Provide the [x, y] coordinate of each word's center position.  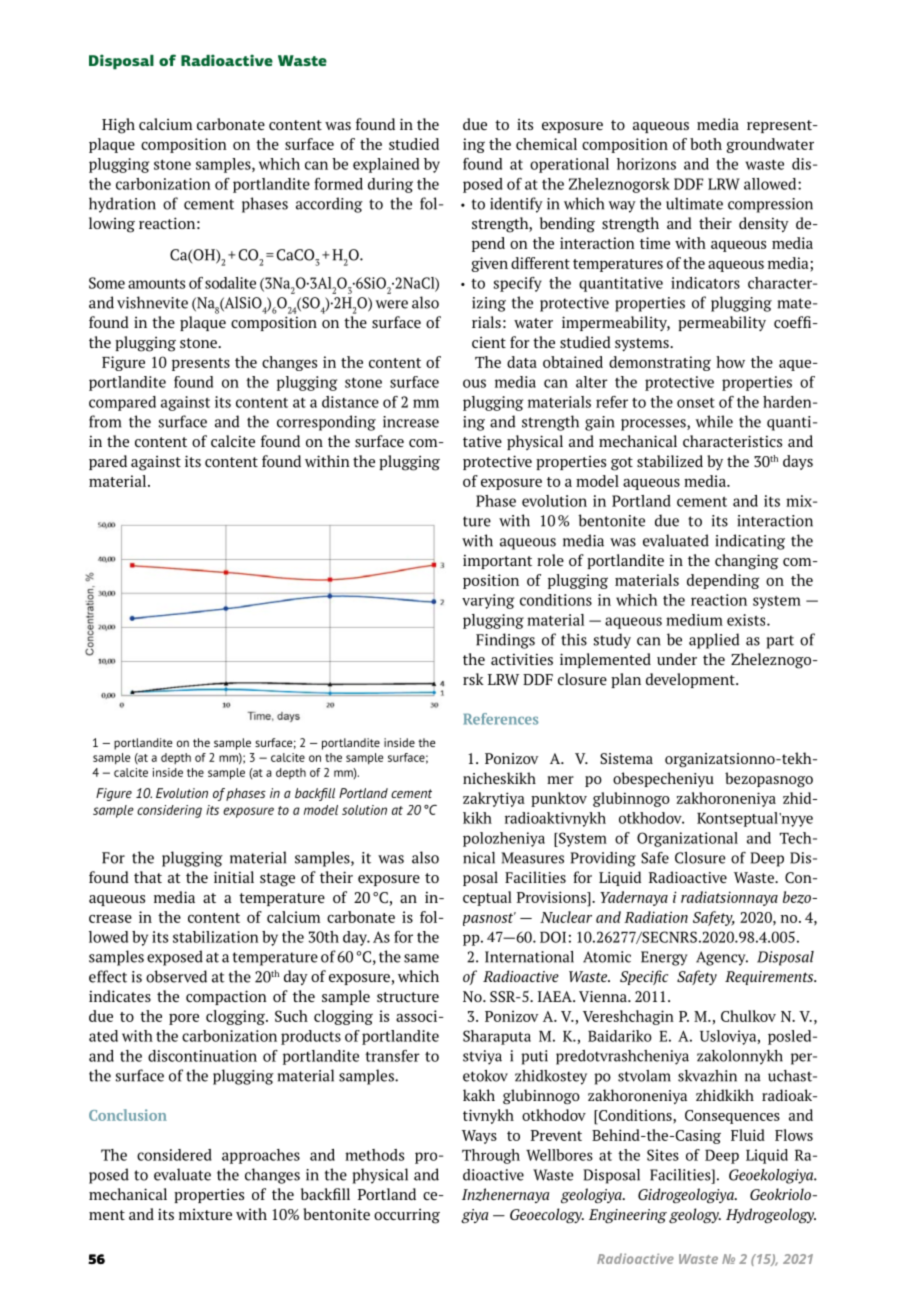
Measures [532, 858]
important [497, 562]
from [105, 421]
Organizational [687, 839]
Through [491, 1156]
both [706, 144]
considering [169, 811]
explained [386, 165]
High [118, 126]
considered [174, 1155]
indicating [750, 542]
